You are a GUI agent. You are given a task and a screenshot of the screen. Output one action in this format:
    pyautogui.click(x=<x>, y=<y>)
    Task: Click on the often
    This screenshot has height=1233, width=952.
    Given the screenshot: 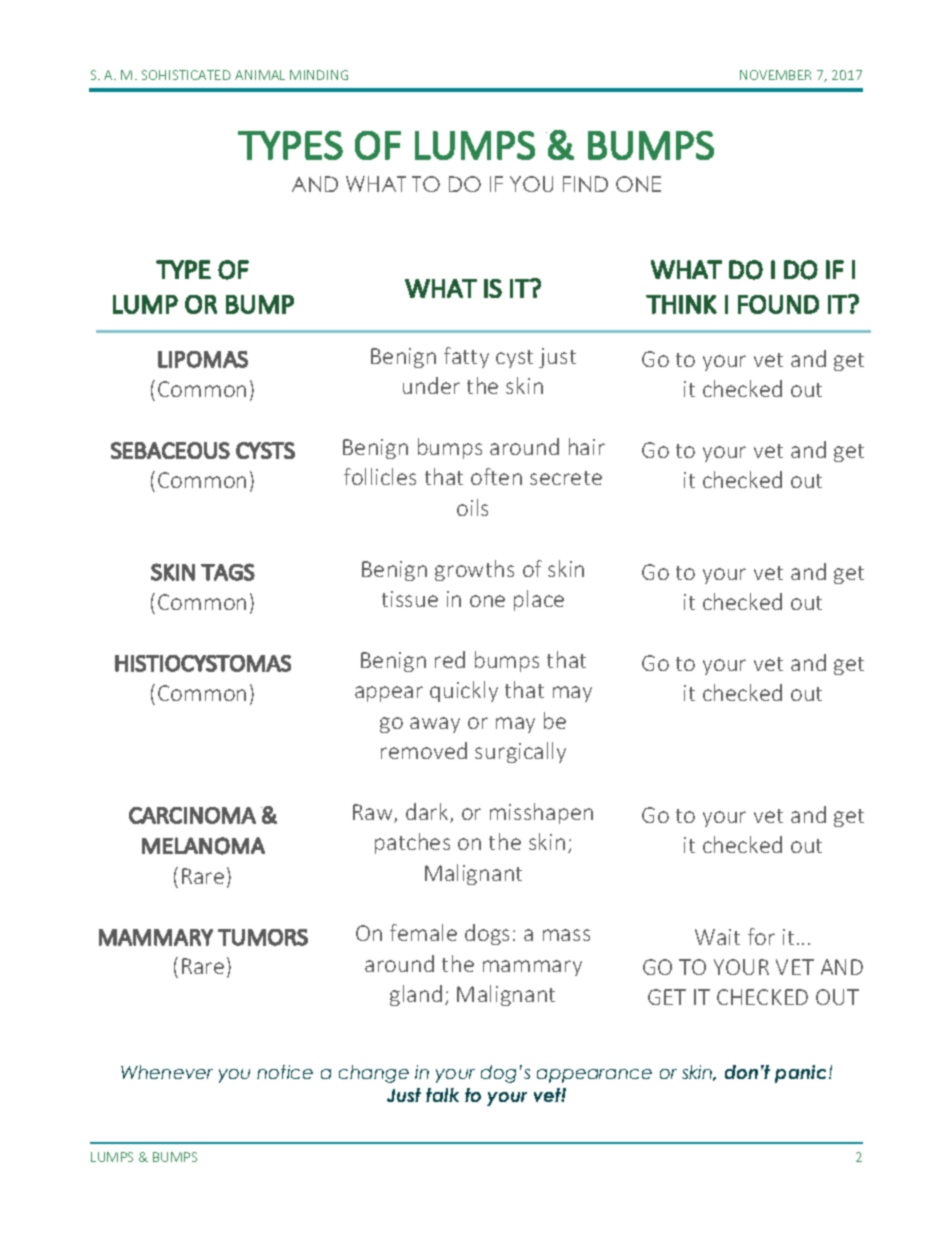 What is the action you would take?
    pyautogui.click(x=496, y=476)
